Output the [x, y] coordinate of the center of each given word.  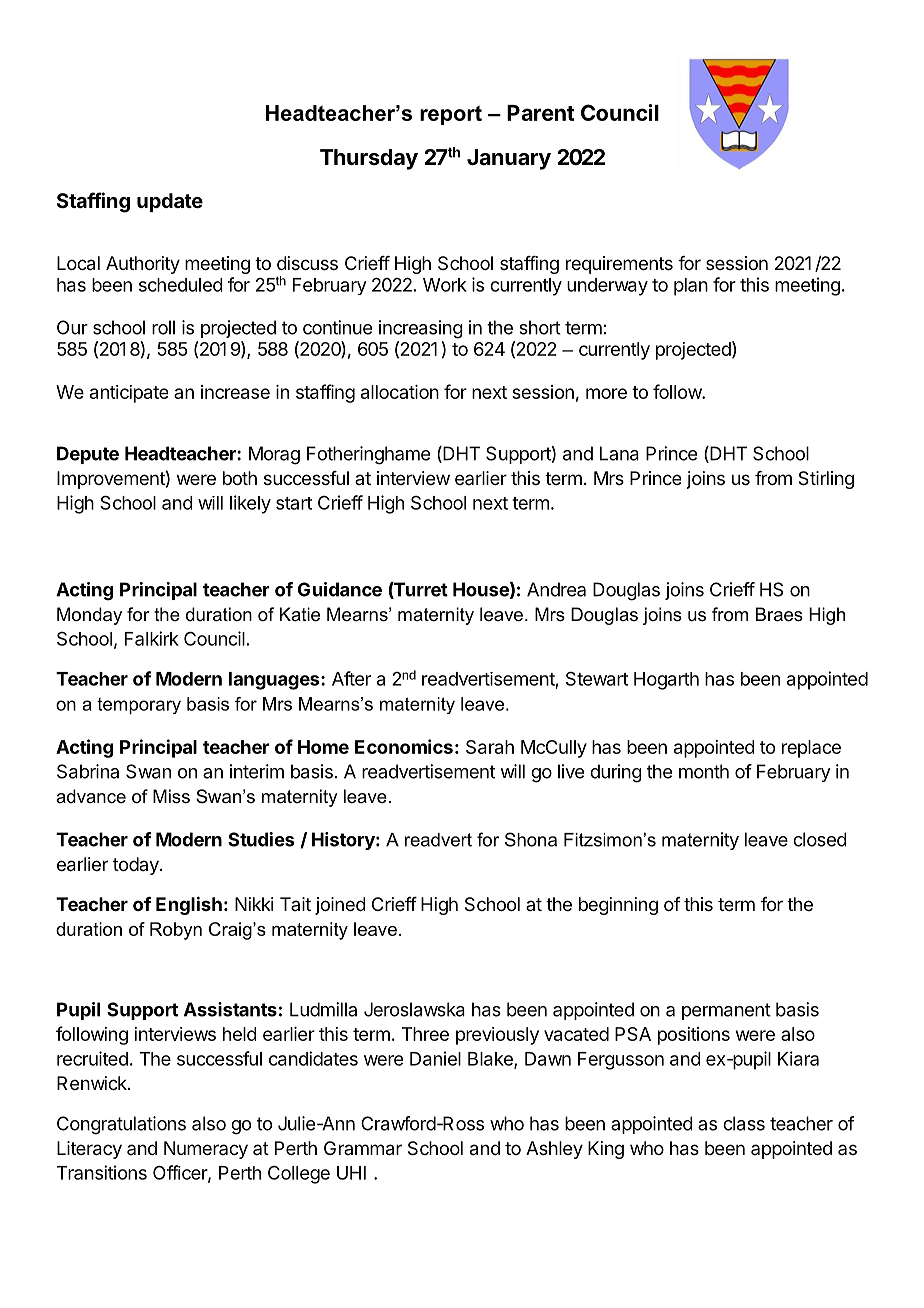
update [170, 202]
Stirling [826, 480]
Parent [540, 113]
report [451, 115]
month [704, 771]
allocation [400, 392]
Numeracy [206, 1150]
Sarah [490, 747]
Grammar [363, 1148]
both [240, 478]
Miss [171, 796]
